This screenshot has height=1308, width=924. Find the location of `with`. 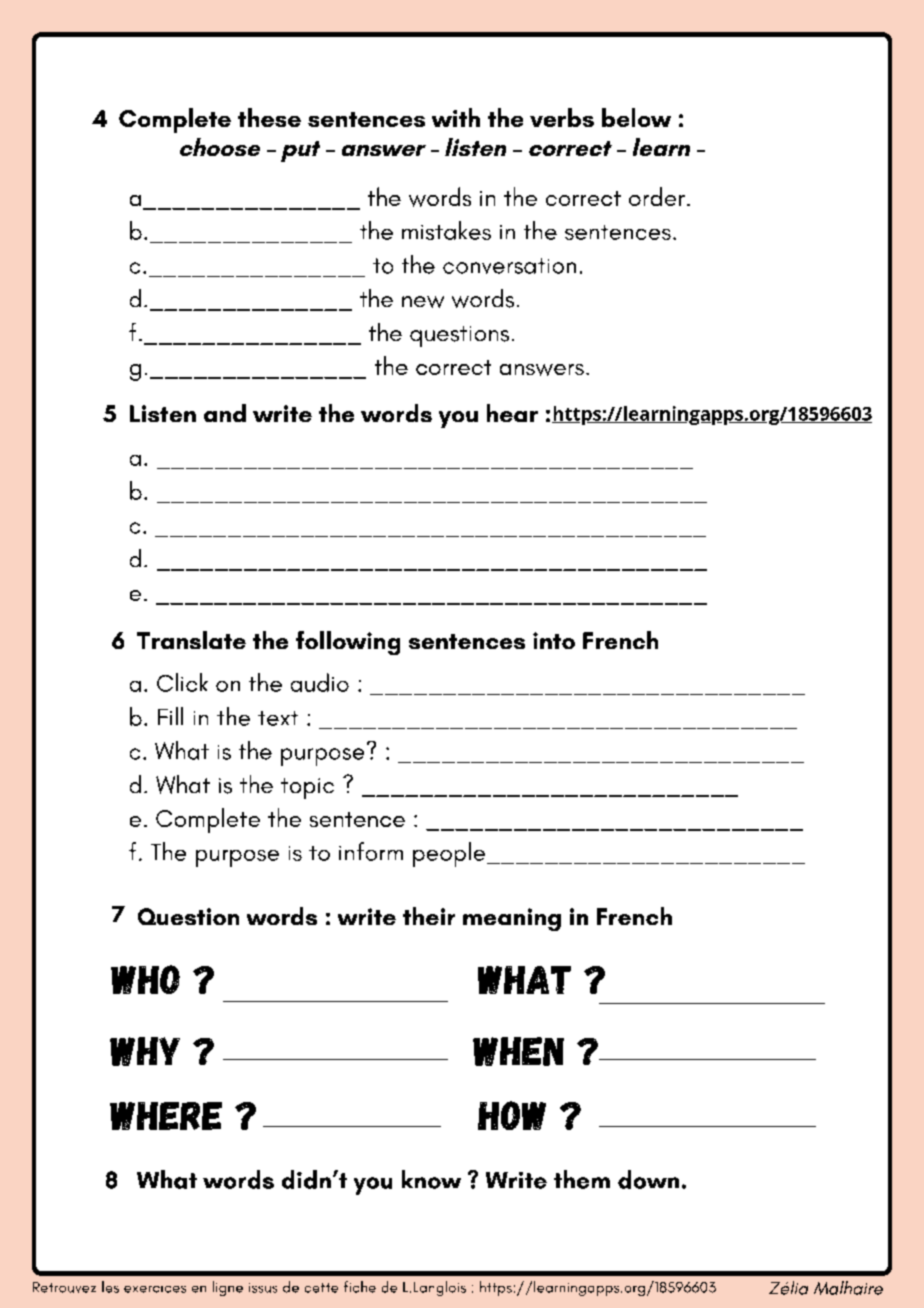

with is located at coordinates (456, 117).
